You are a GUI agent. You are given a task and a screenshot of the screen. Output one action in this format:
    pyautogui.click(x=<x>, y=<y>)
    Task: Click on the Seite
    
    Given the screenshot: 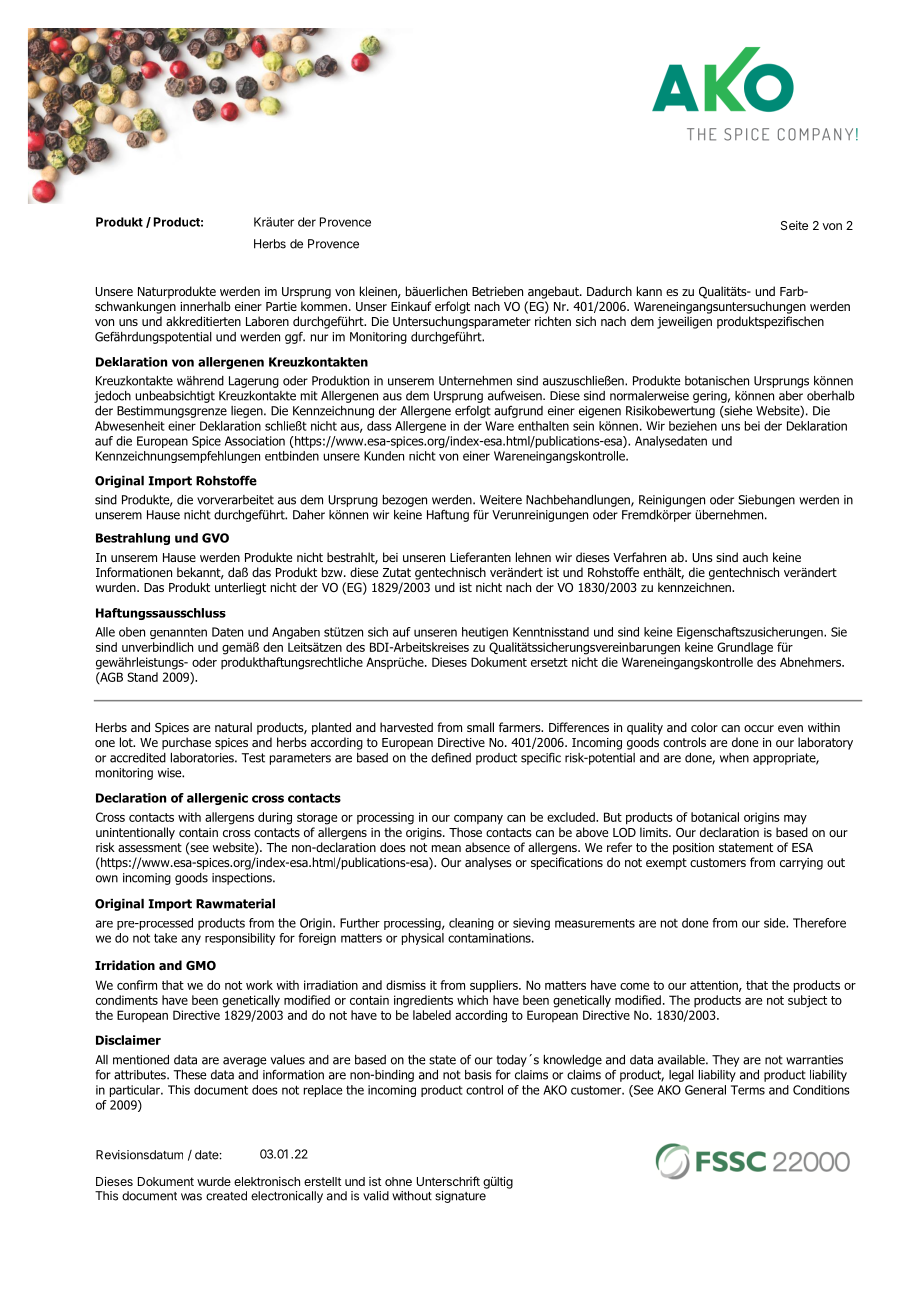 What is the action you would take?
    pyautogui.click(x=794, y=225)
